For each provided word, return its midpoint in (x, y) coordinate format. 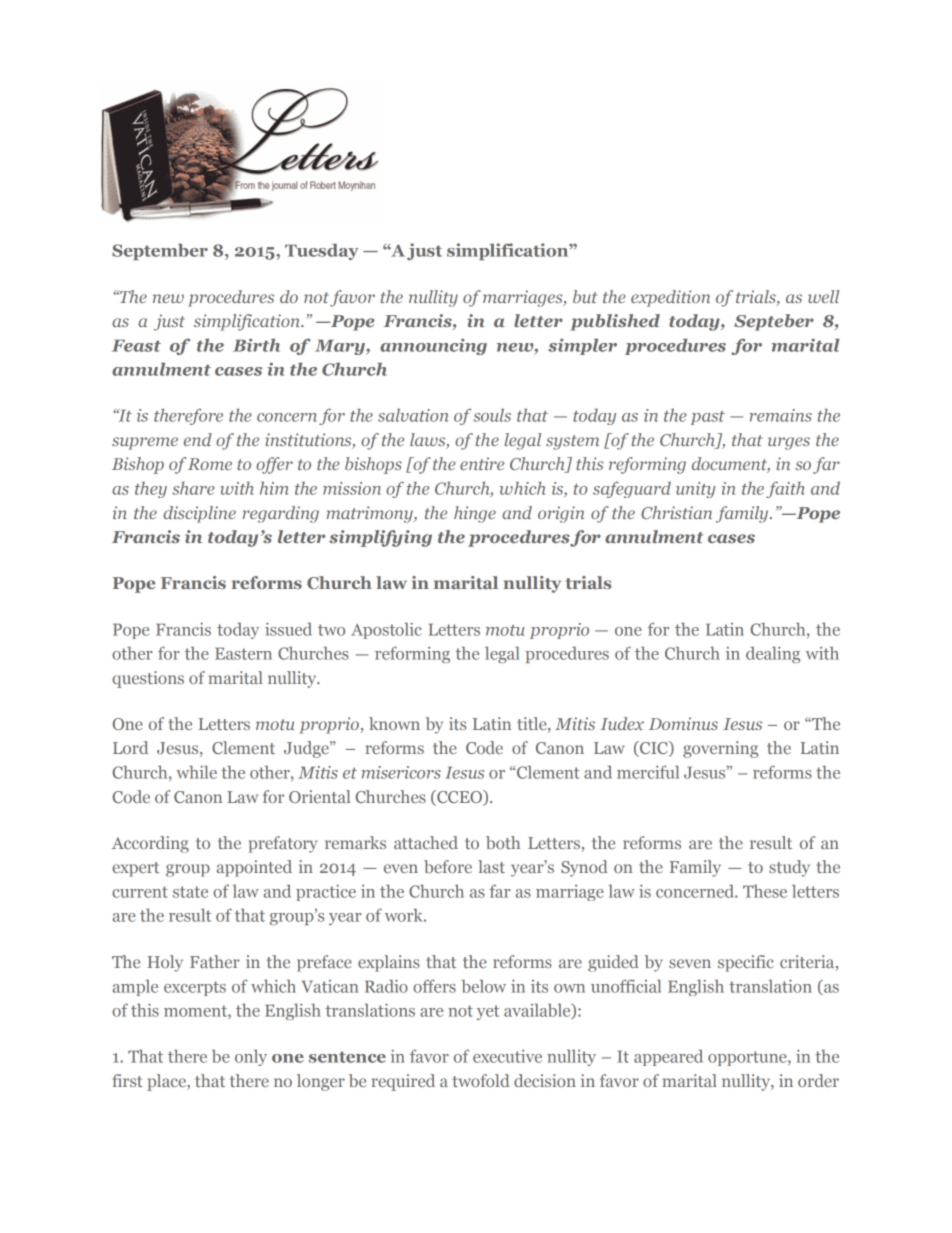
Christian (676, 512)
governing (720, 749)
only (251, 1057)
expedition (670, 298)
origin (561, 514)
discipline (199, 514)
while (196, 772)
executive (507, 1056)
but (585, 296)
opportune (748, 1058)
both (503, 842)
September (160, 251)
